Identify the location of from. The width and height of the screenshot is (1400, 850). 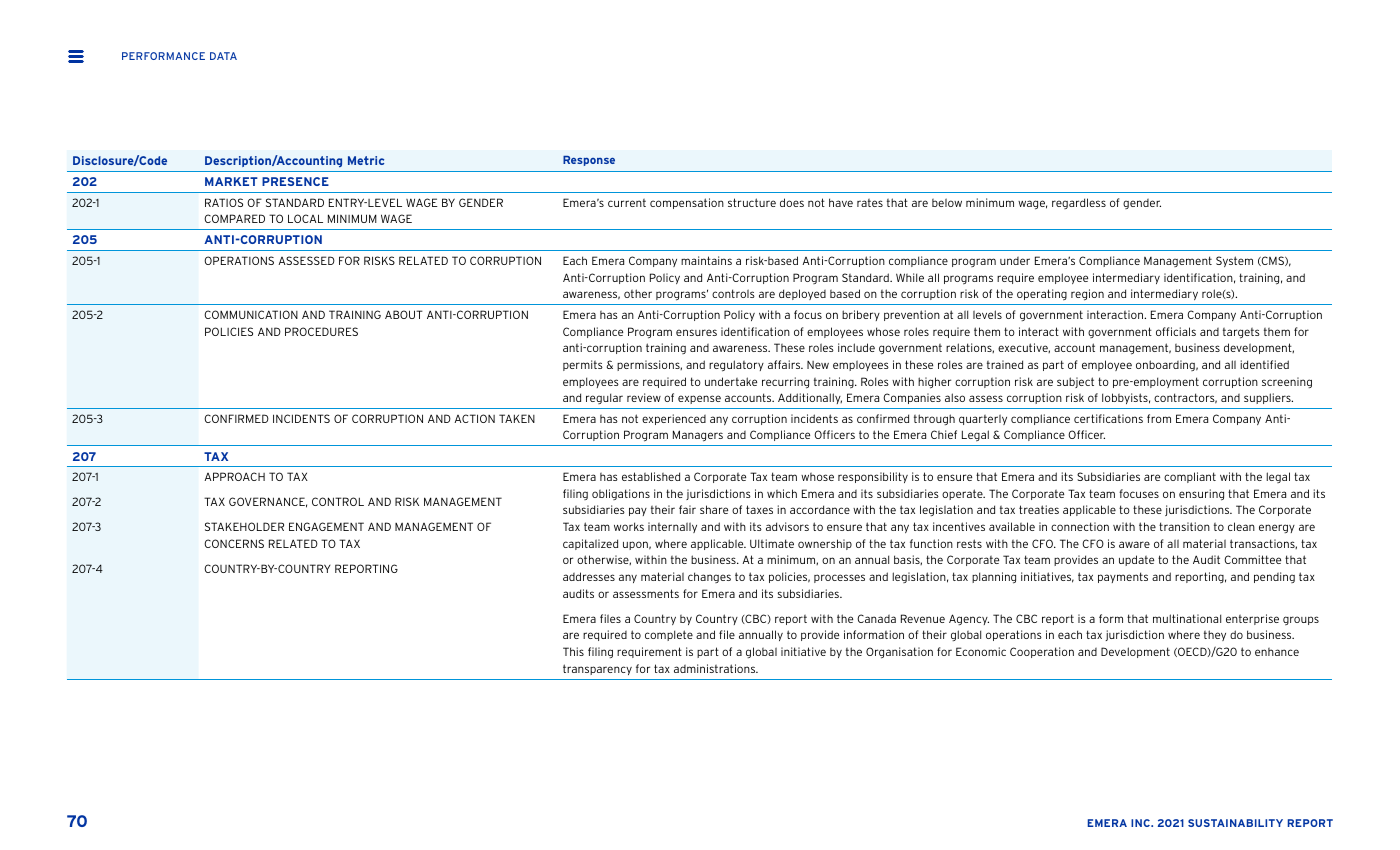
(1159, 418).
